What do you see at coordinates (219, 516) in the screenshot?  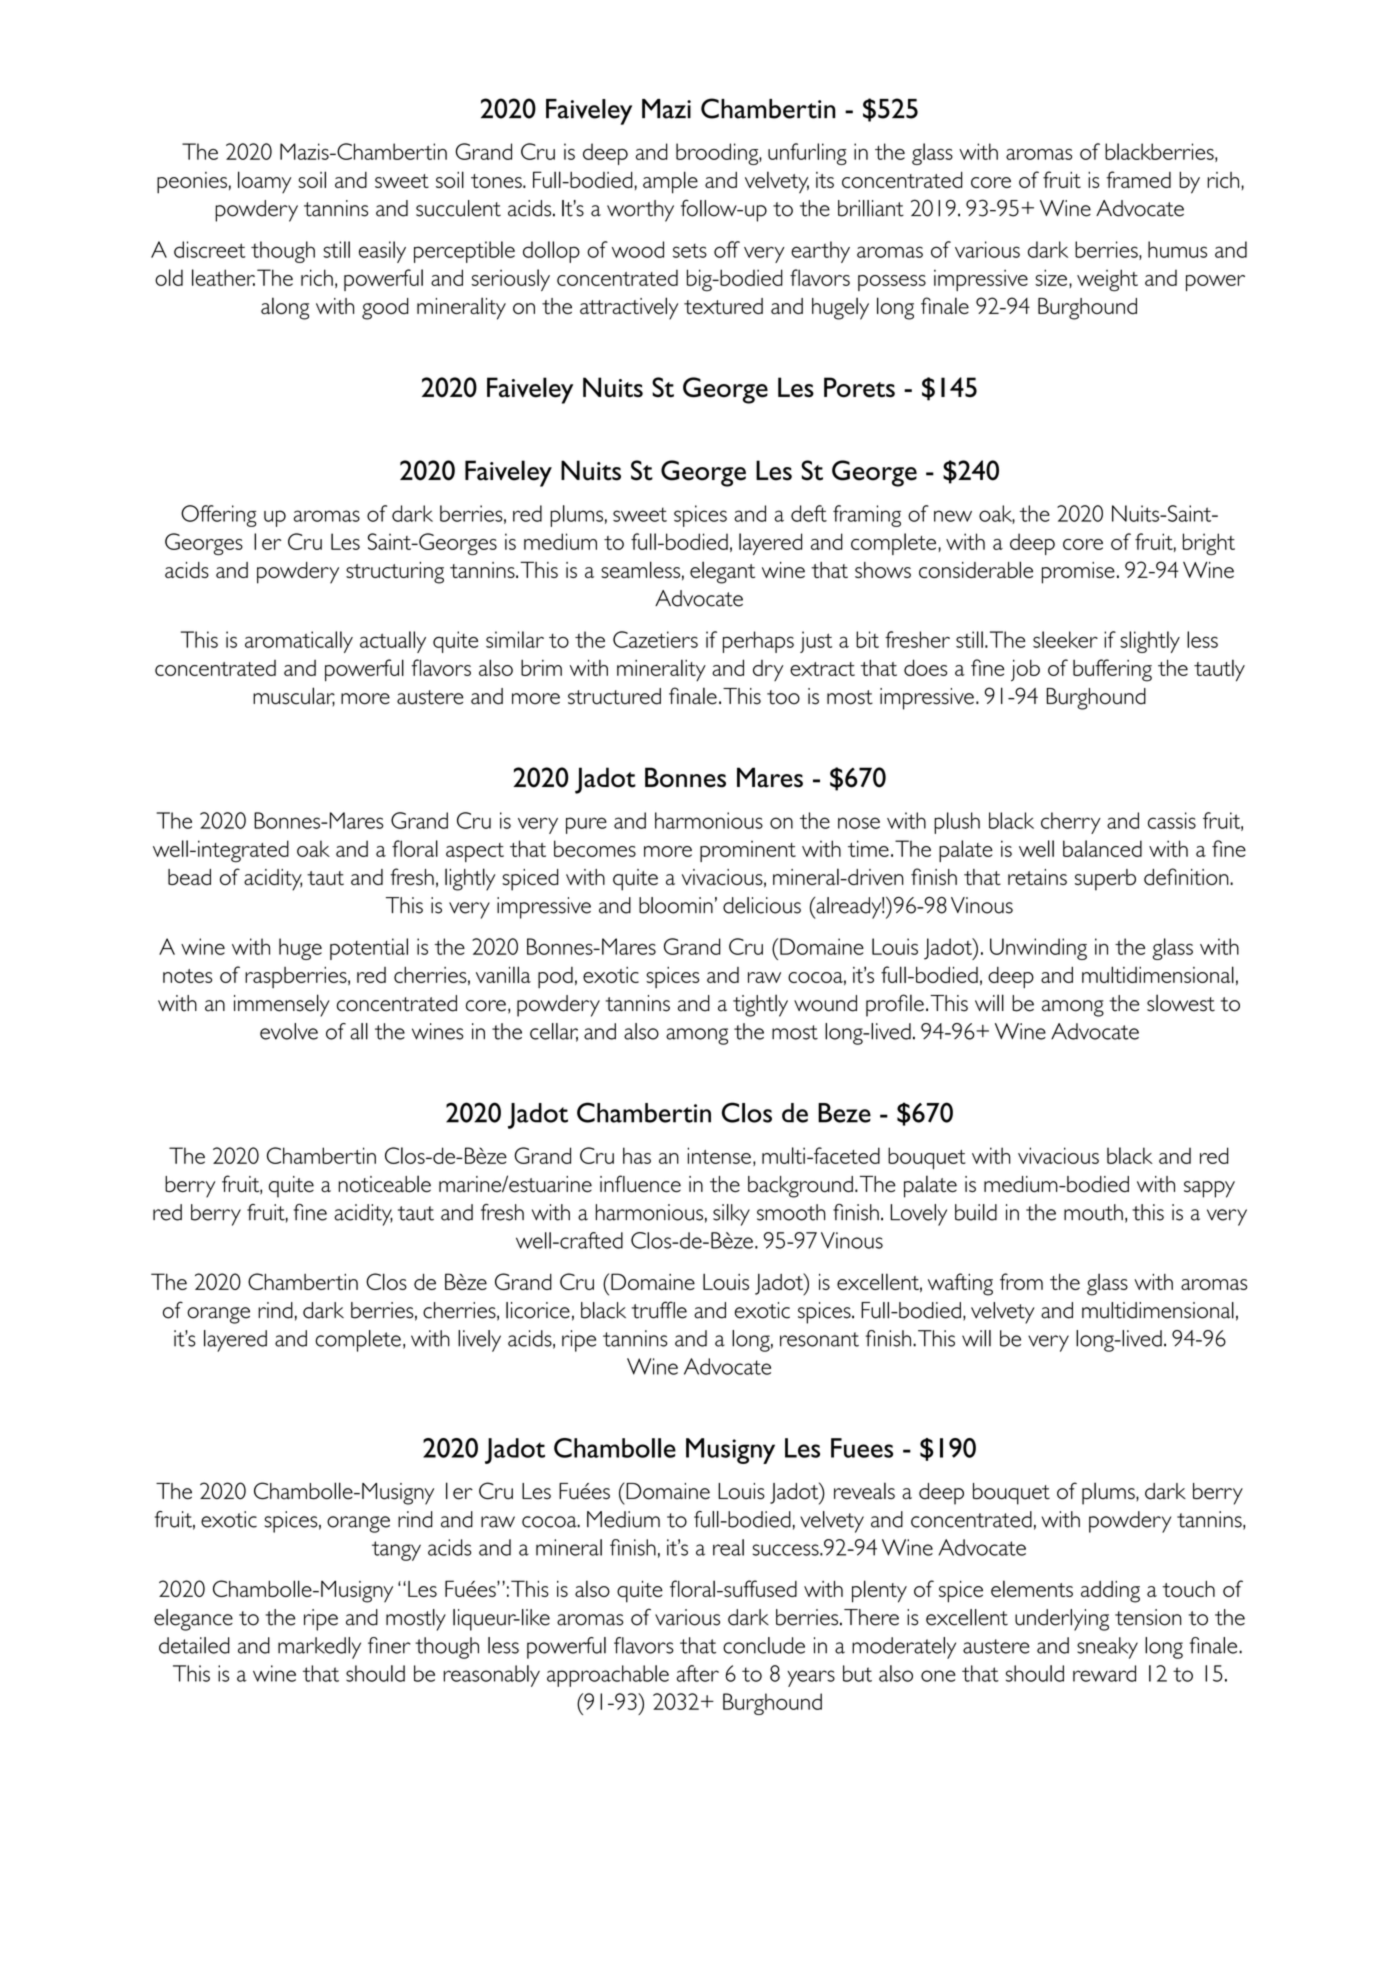 I see `Offering` at bounding box center [219, 516].
